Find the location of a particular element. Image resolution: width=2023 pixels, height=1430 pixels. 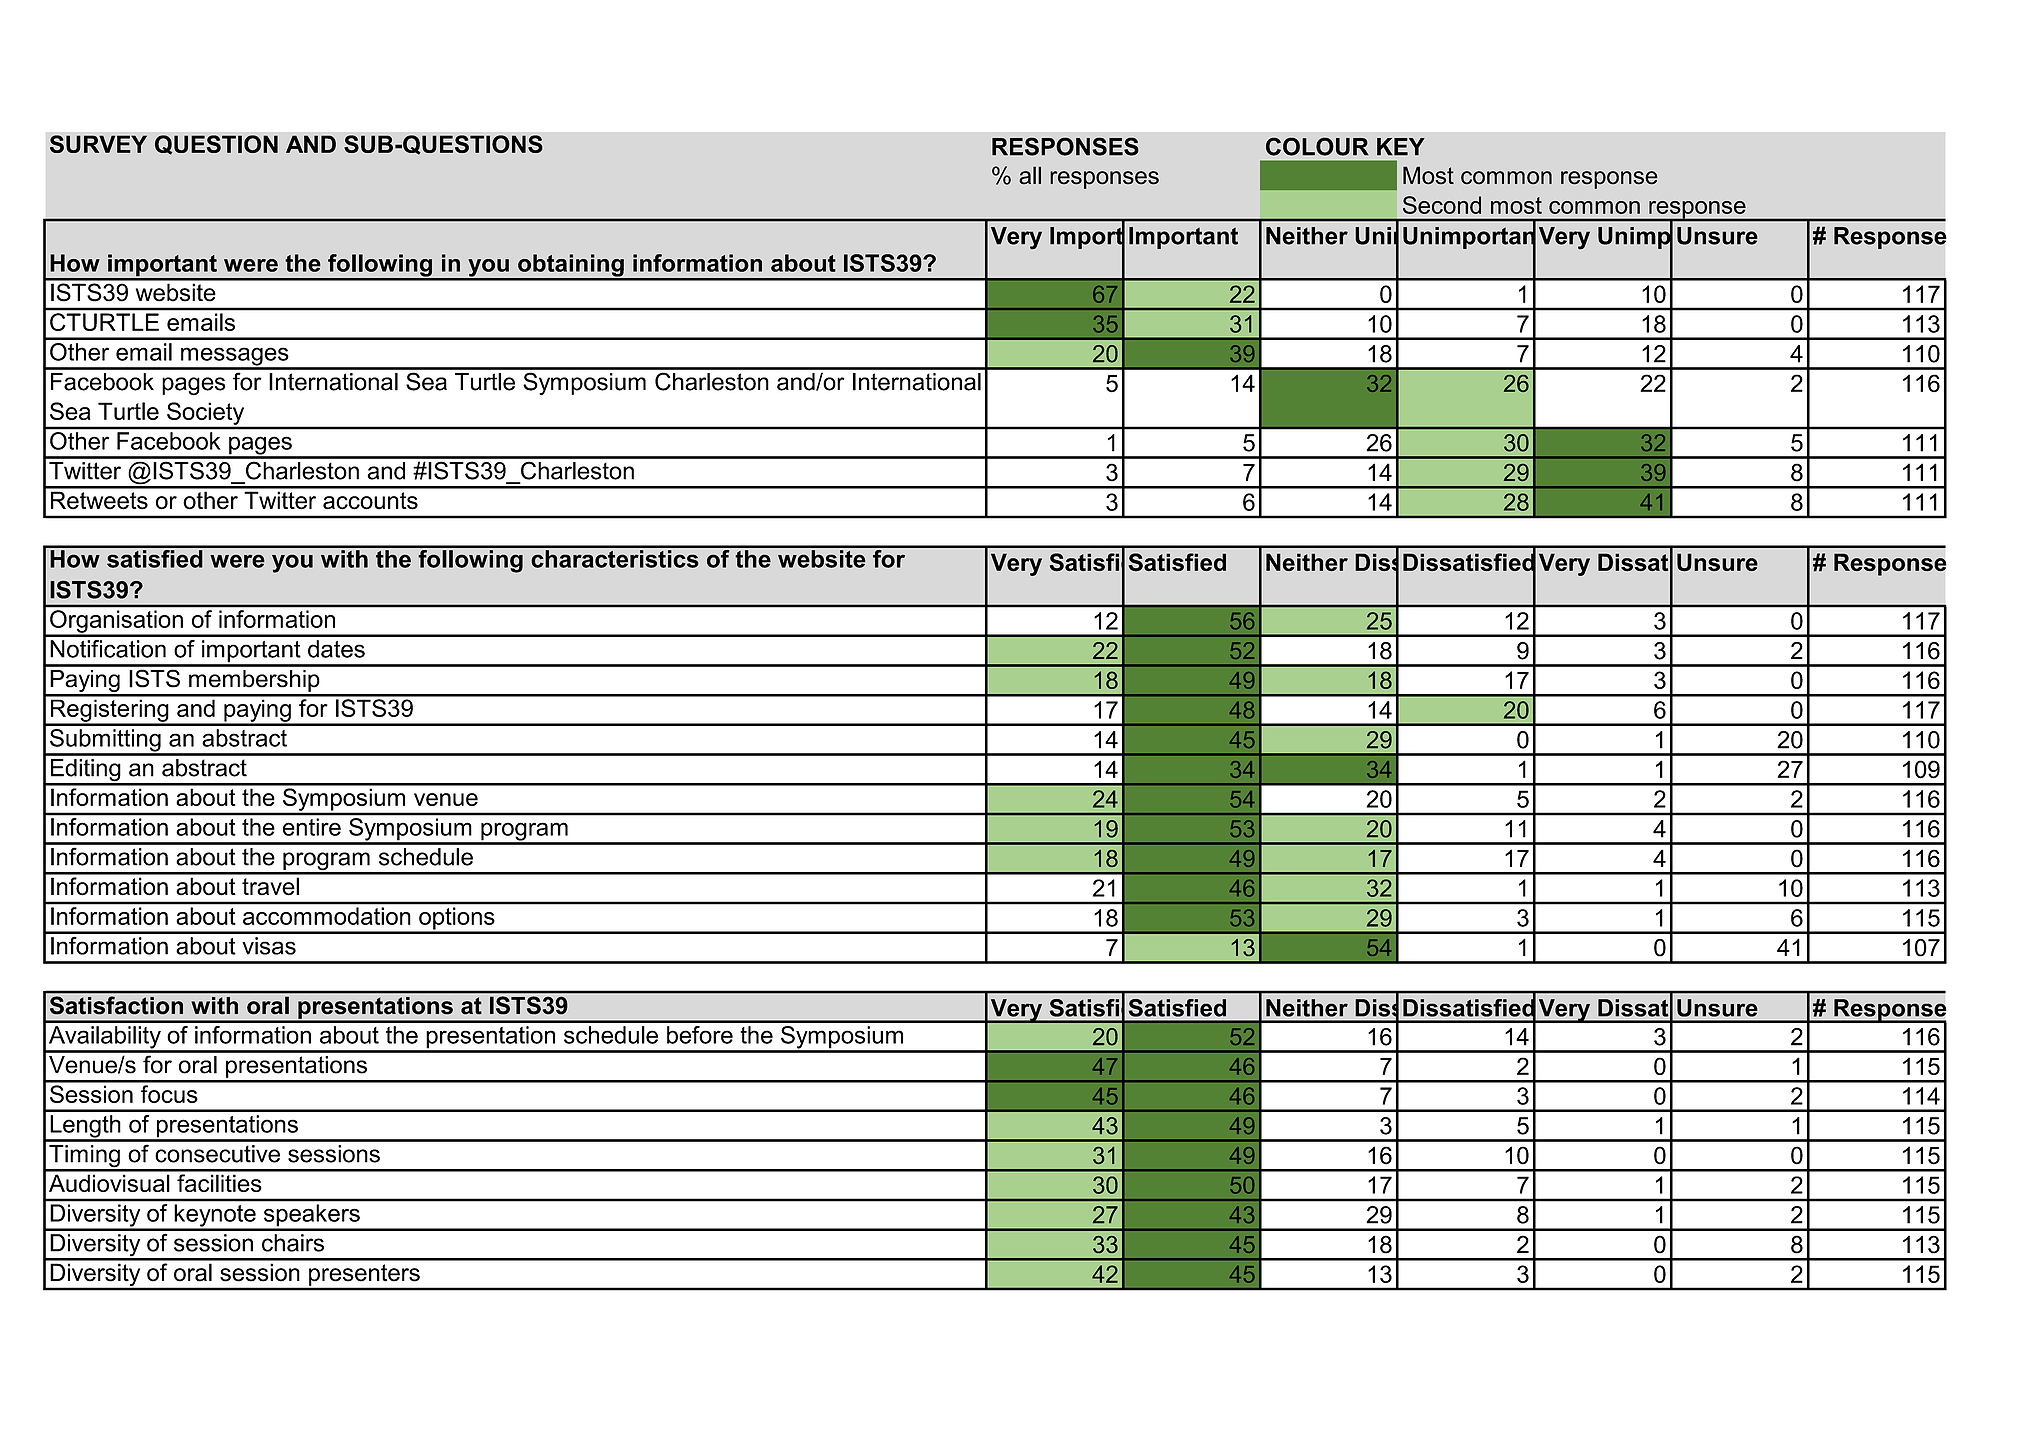

before is located at coordinates (700, 1035).
